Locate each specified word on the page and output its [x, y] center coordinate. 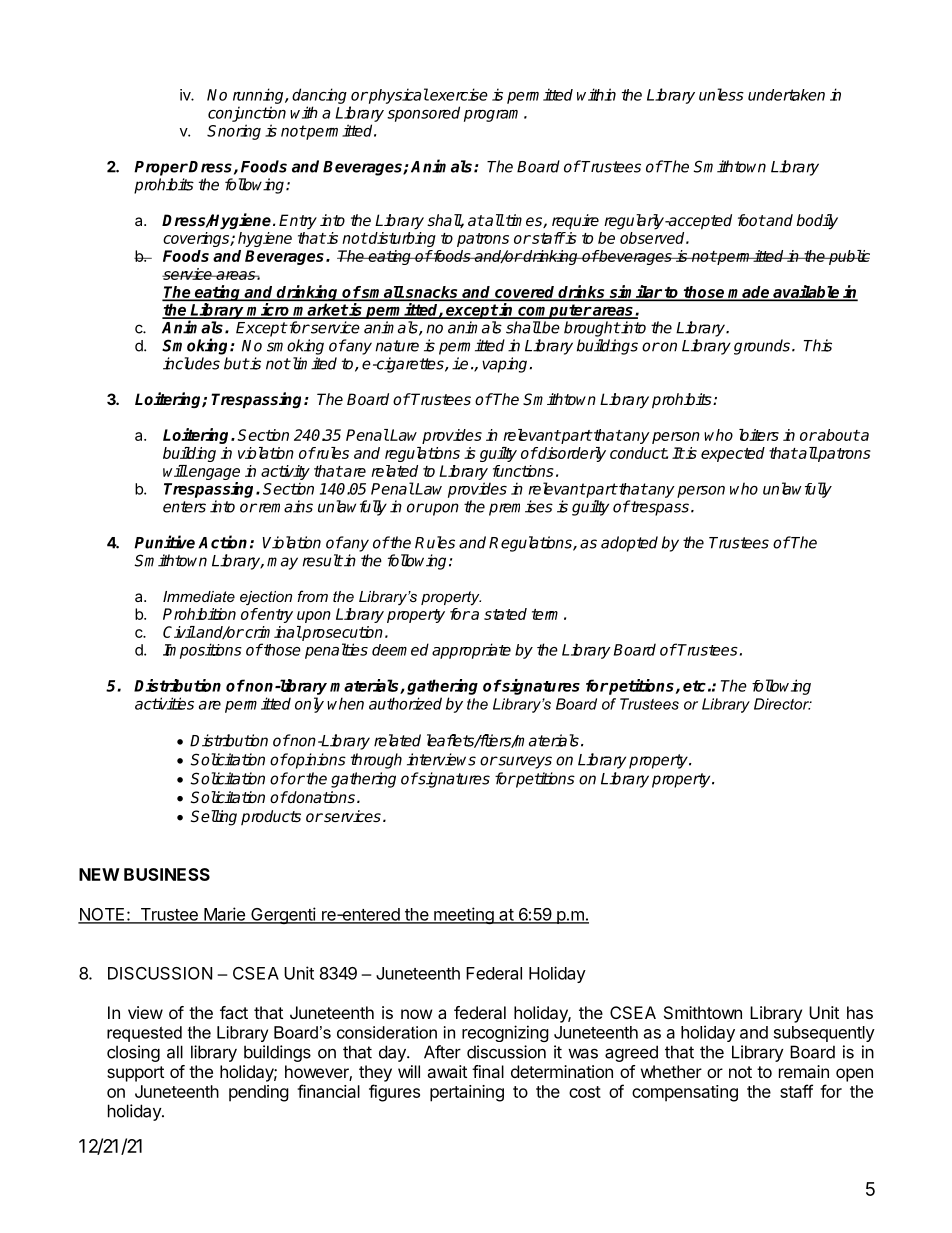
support [135, 1074]
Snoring [234, 132]
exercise [458, 94]
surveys [524, 762]
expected [733, 454]
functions [523, 471]
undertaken [786, 95]
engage [213, 475]
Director [782, 704]
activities [164, 703]
